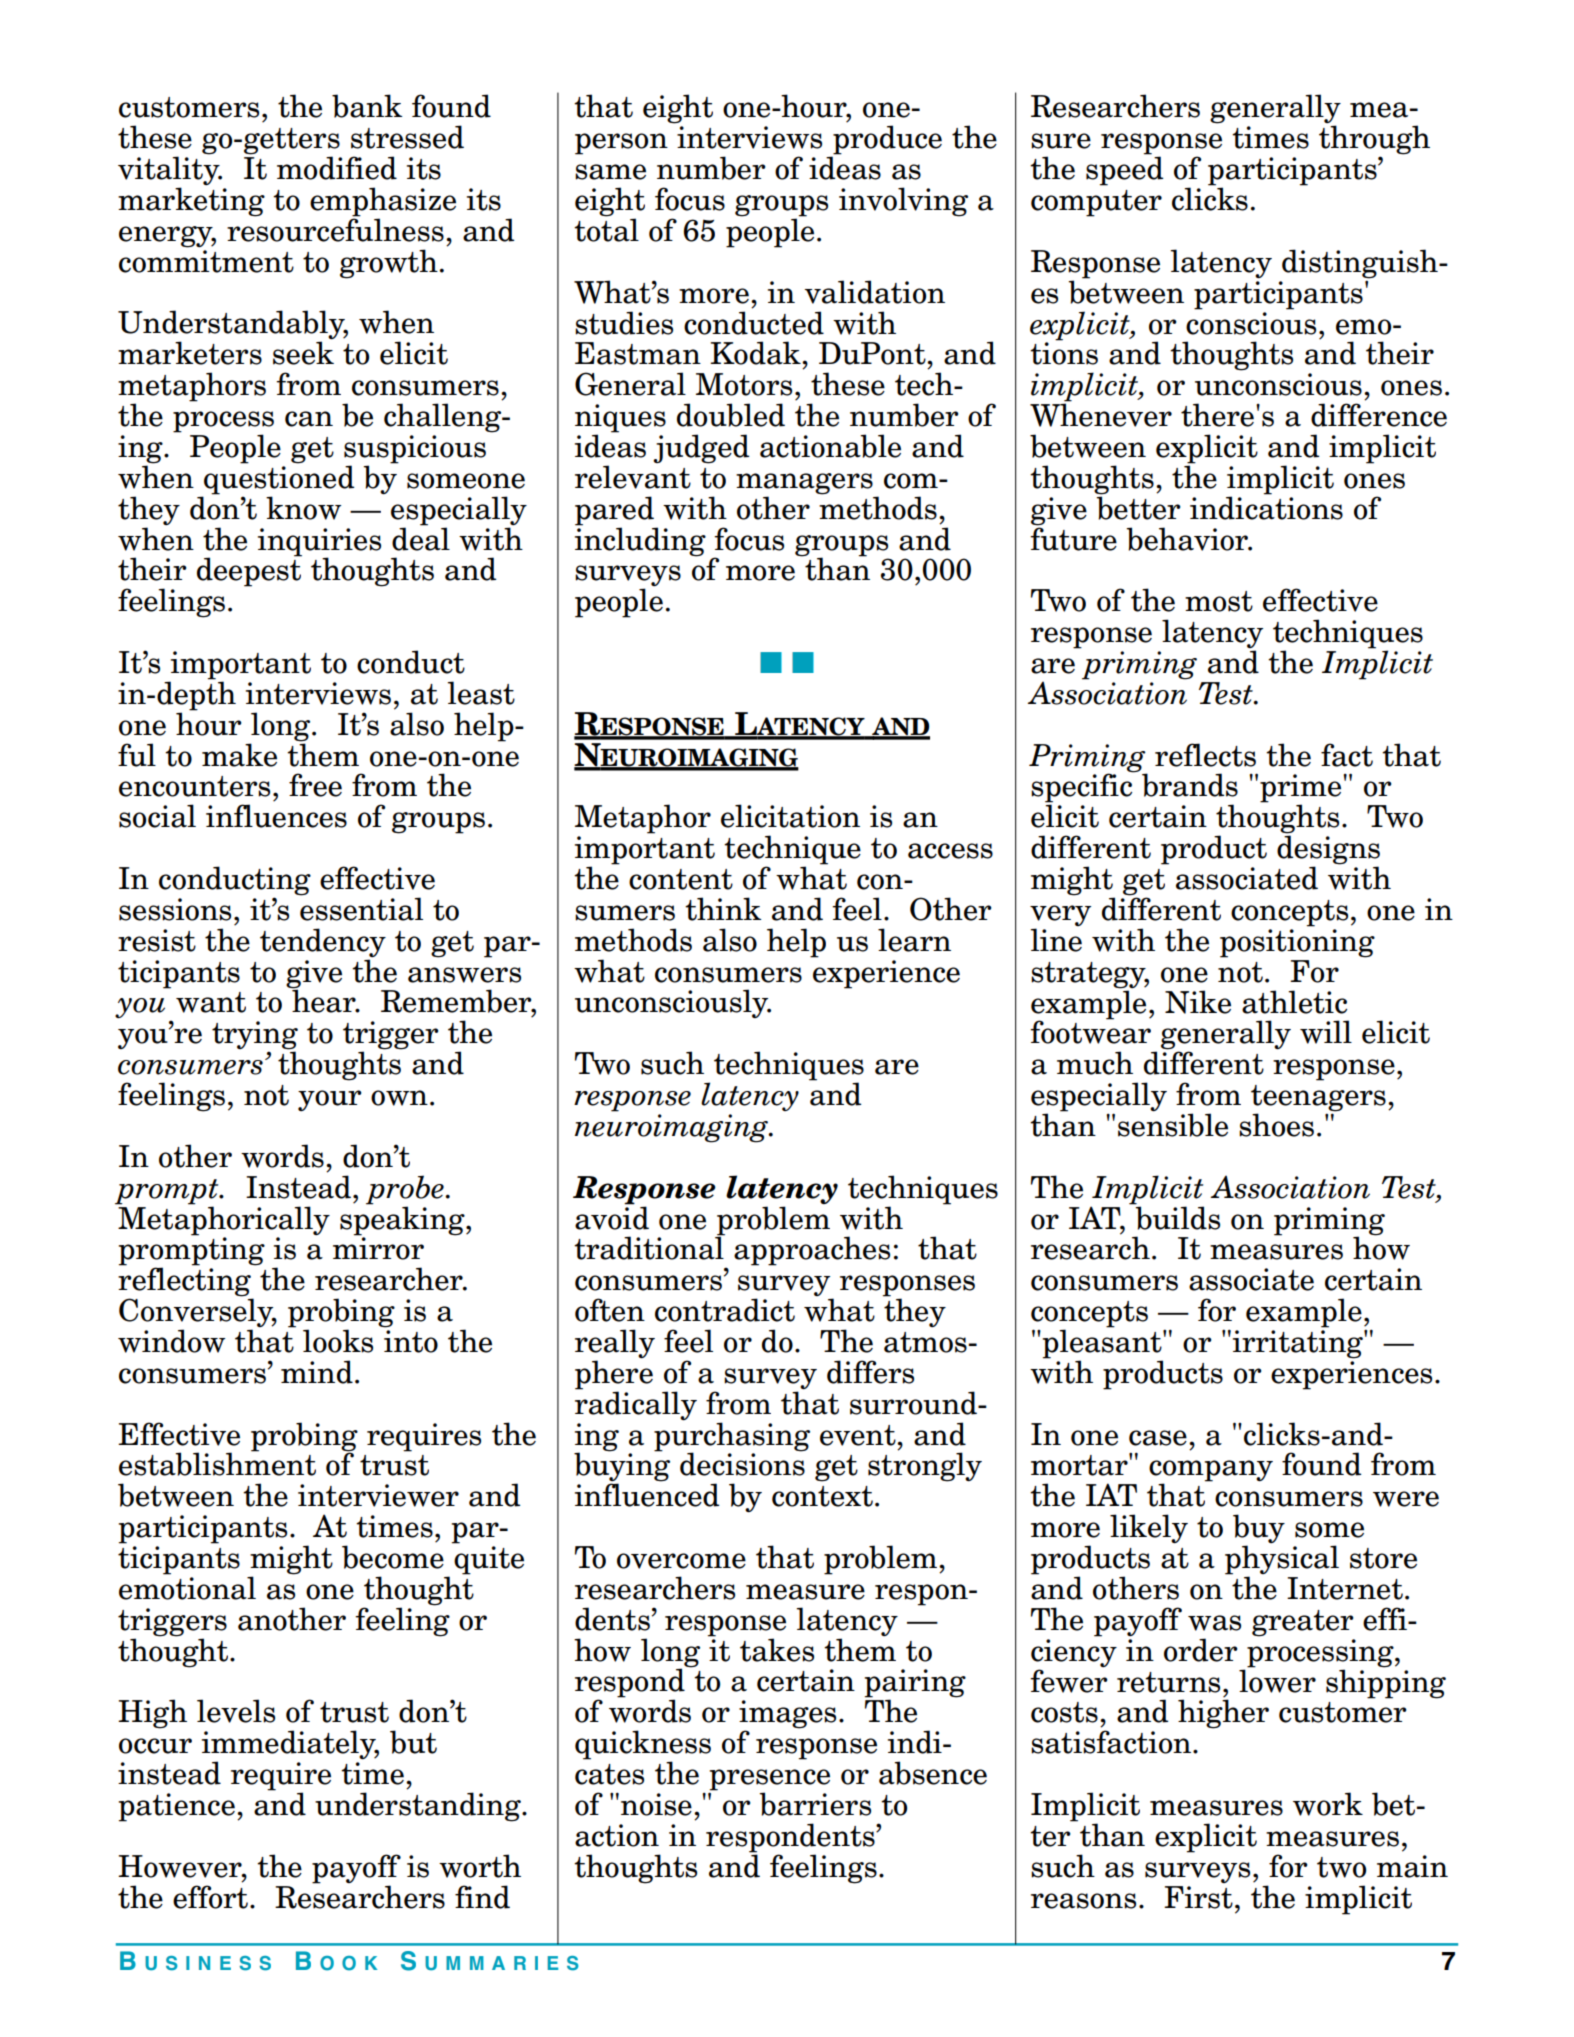 This image has height=2037, width=1574. Describe the element at coordinates (815, 1804) in the image. I see `barriers` at that location.
